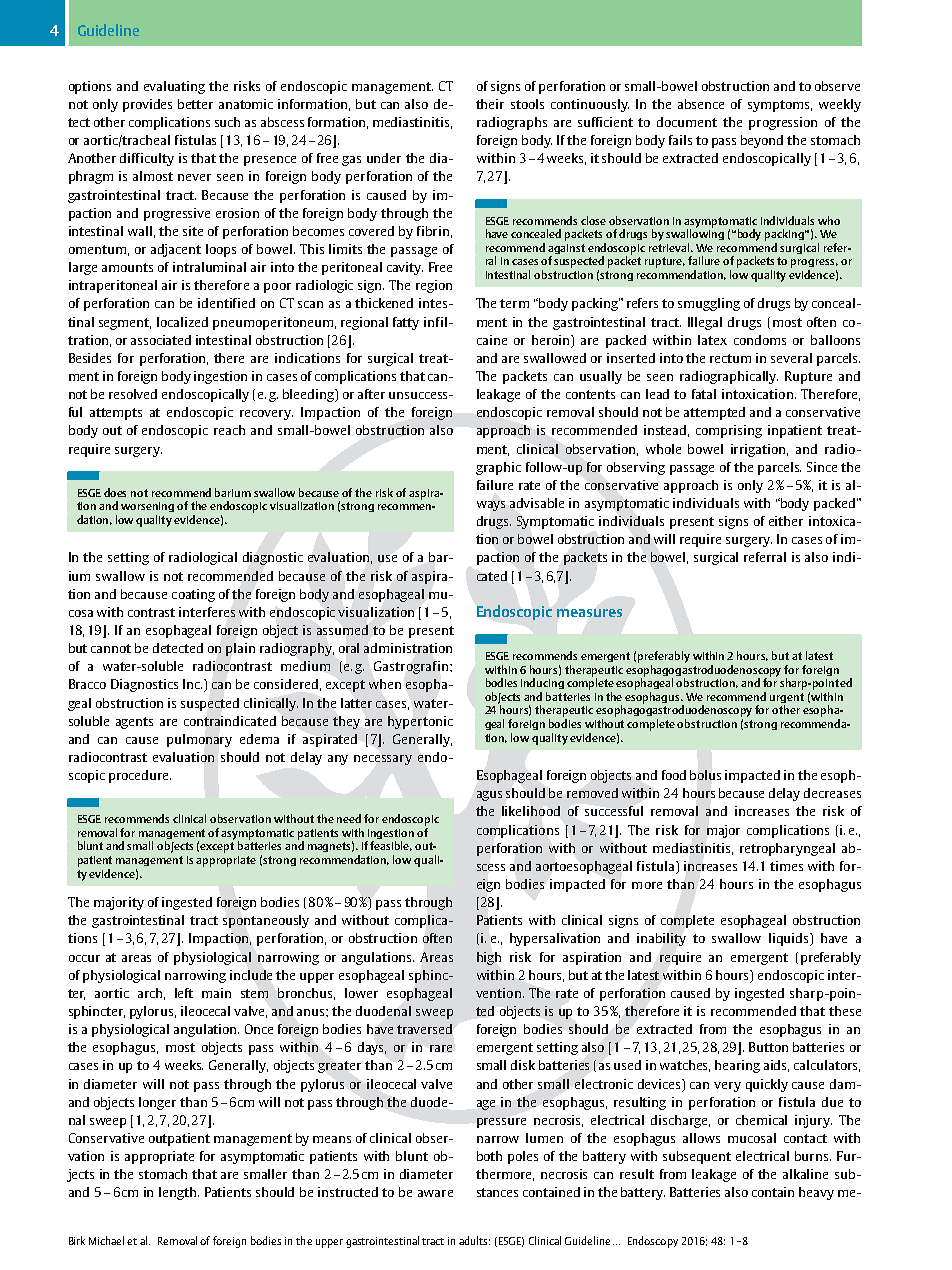 The image size is (952, 1270). Describe the element at coordinates (490, 104) in the screenshot. I see `their` at that location.
